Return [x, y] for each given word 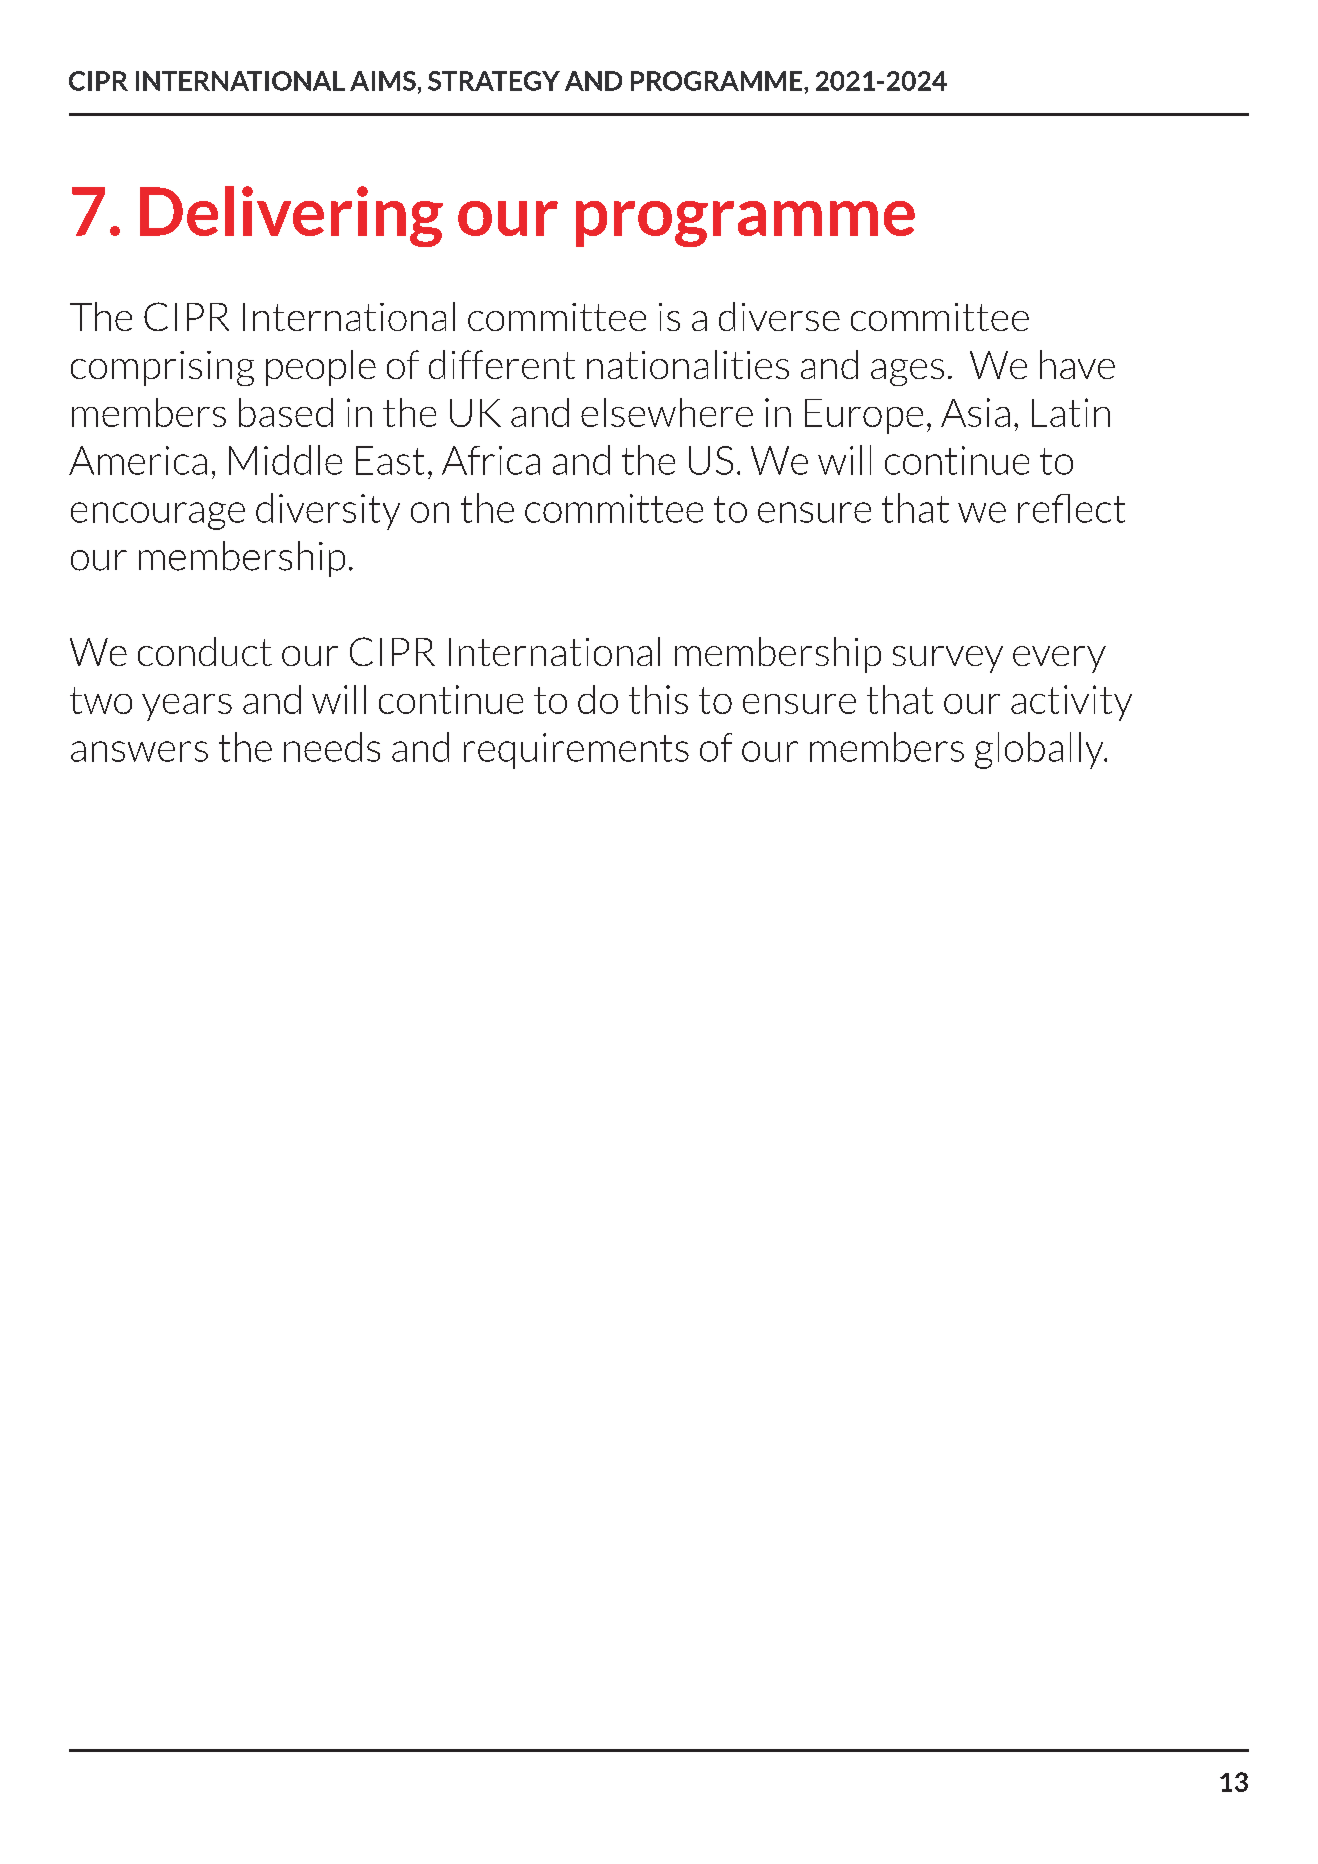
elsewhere [667, 412]
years [187, 707]
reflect [1071, 508]
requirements [576, 751]
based [286, 412]
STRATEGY [494, 81]
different [502, 364]
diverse [779, 316]
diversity [328, 511]
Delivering [291, 216]
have [1077, 364]
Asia [975, 412]
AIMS [383, 81]
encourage [158, 516]
